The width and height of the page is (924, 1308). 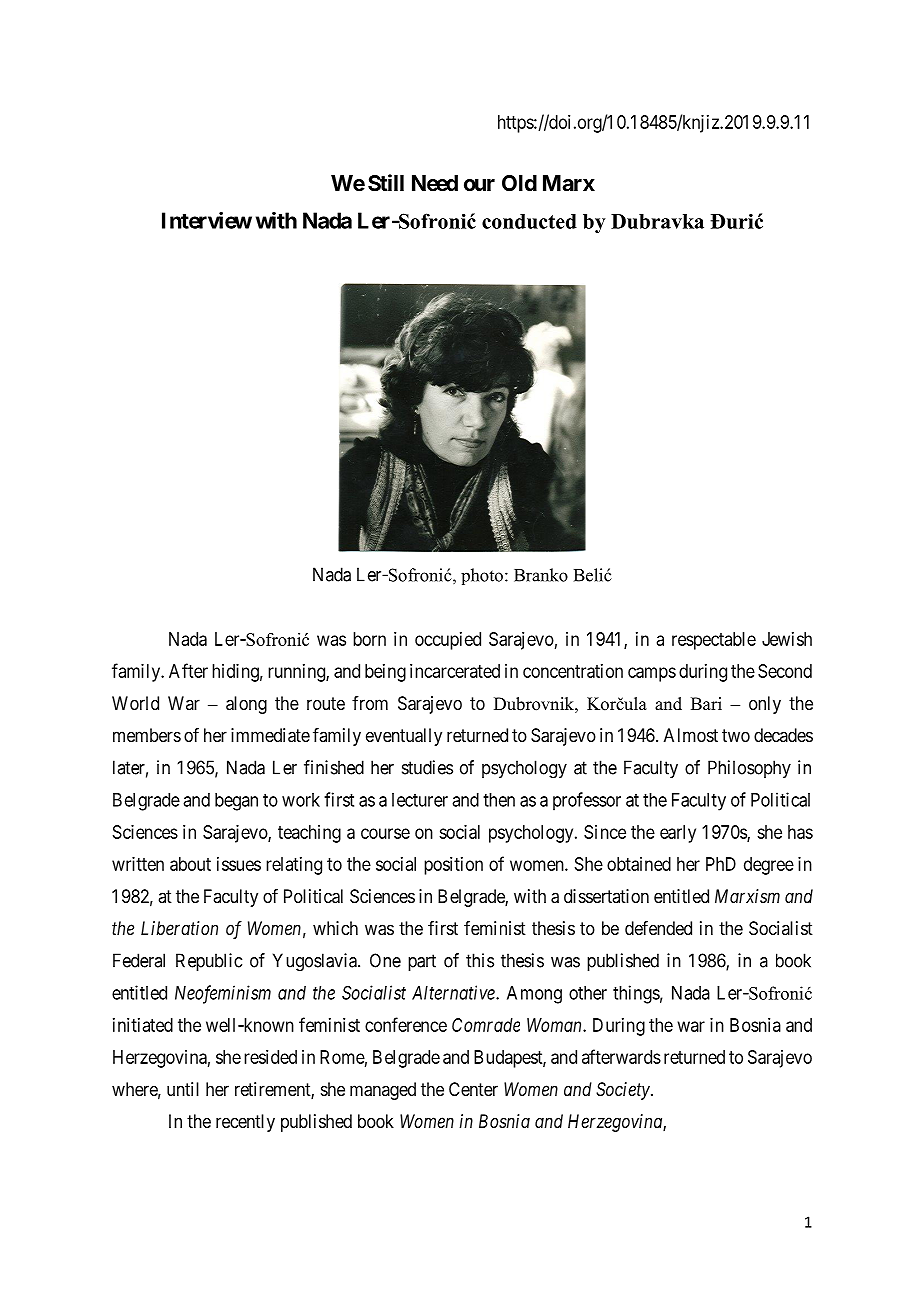 I want to click on respectable, so click(x=714, y=641).
